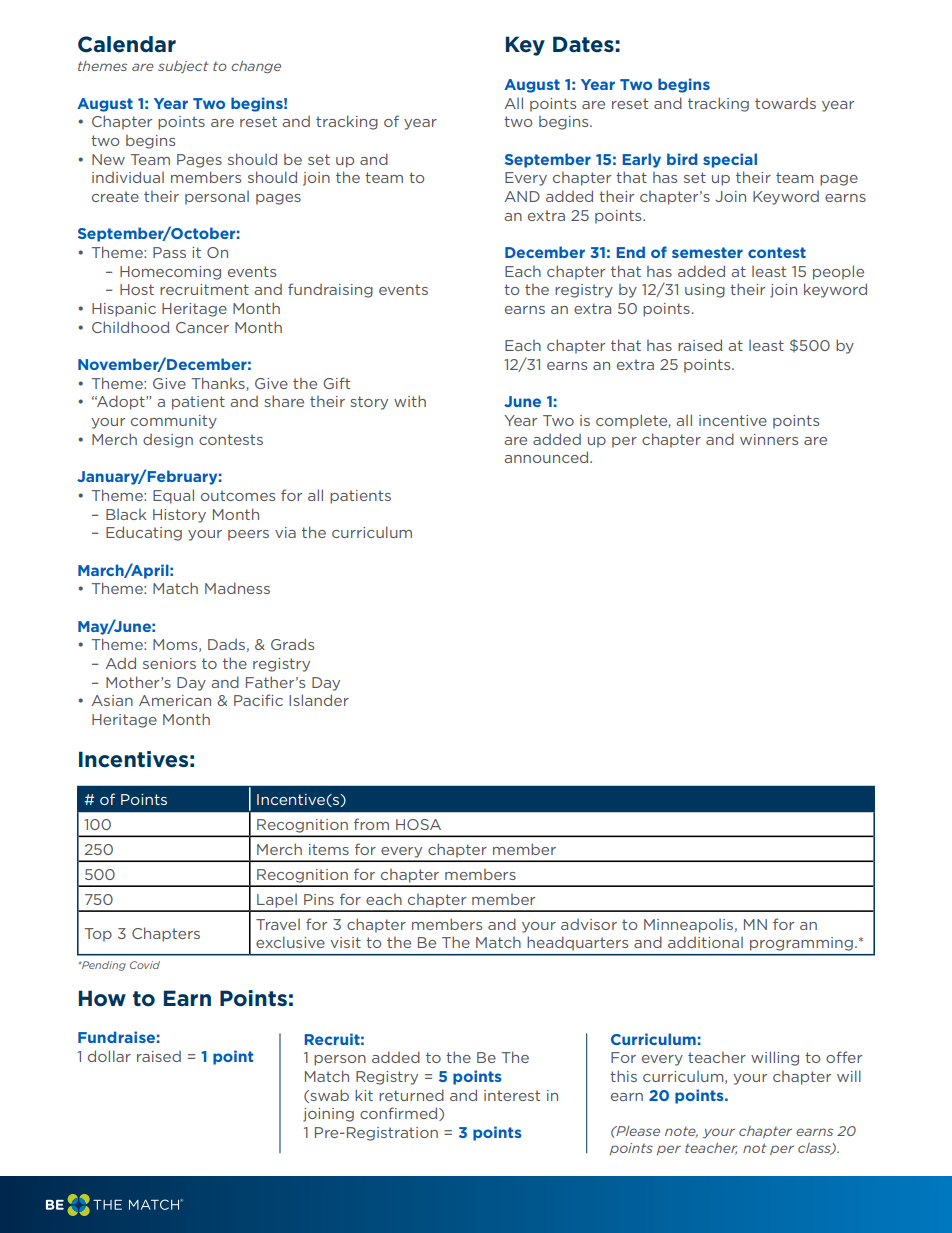 The height and width of the screenshot is (1233, 952). Describe the element at coordinates (278, 924) in the screenshot. I see `Travel` at that location.
